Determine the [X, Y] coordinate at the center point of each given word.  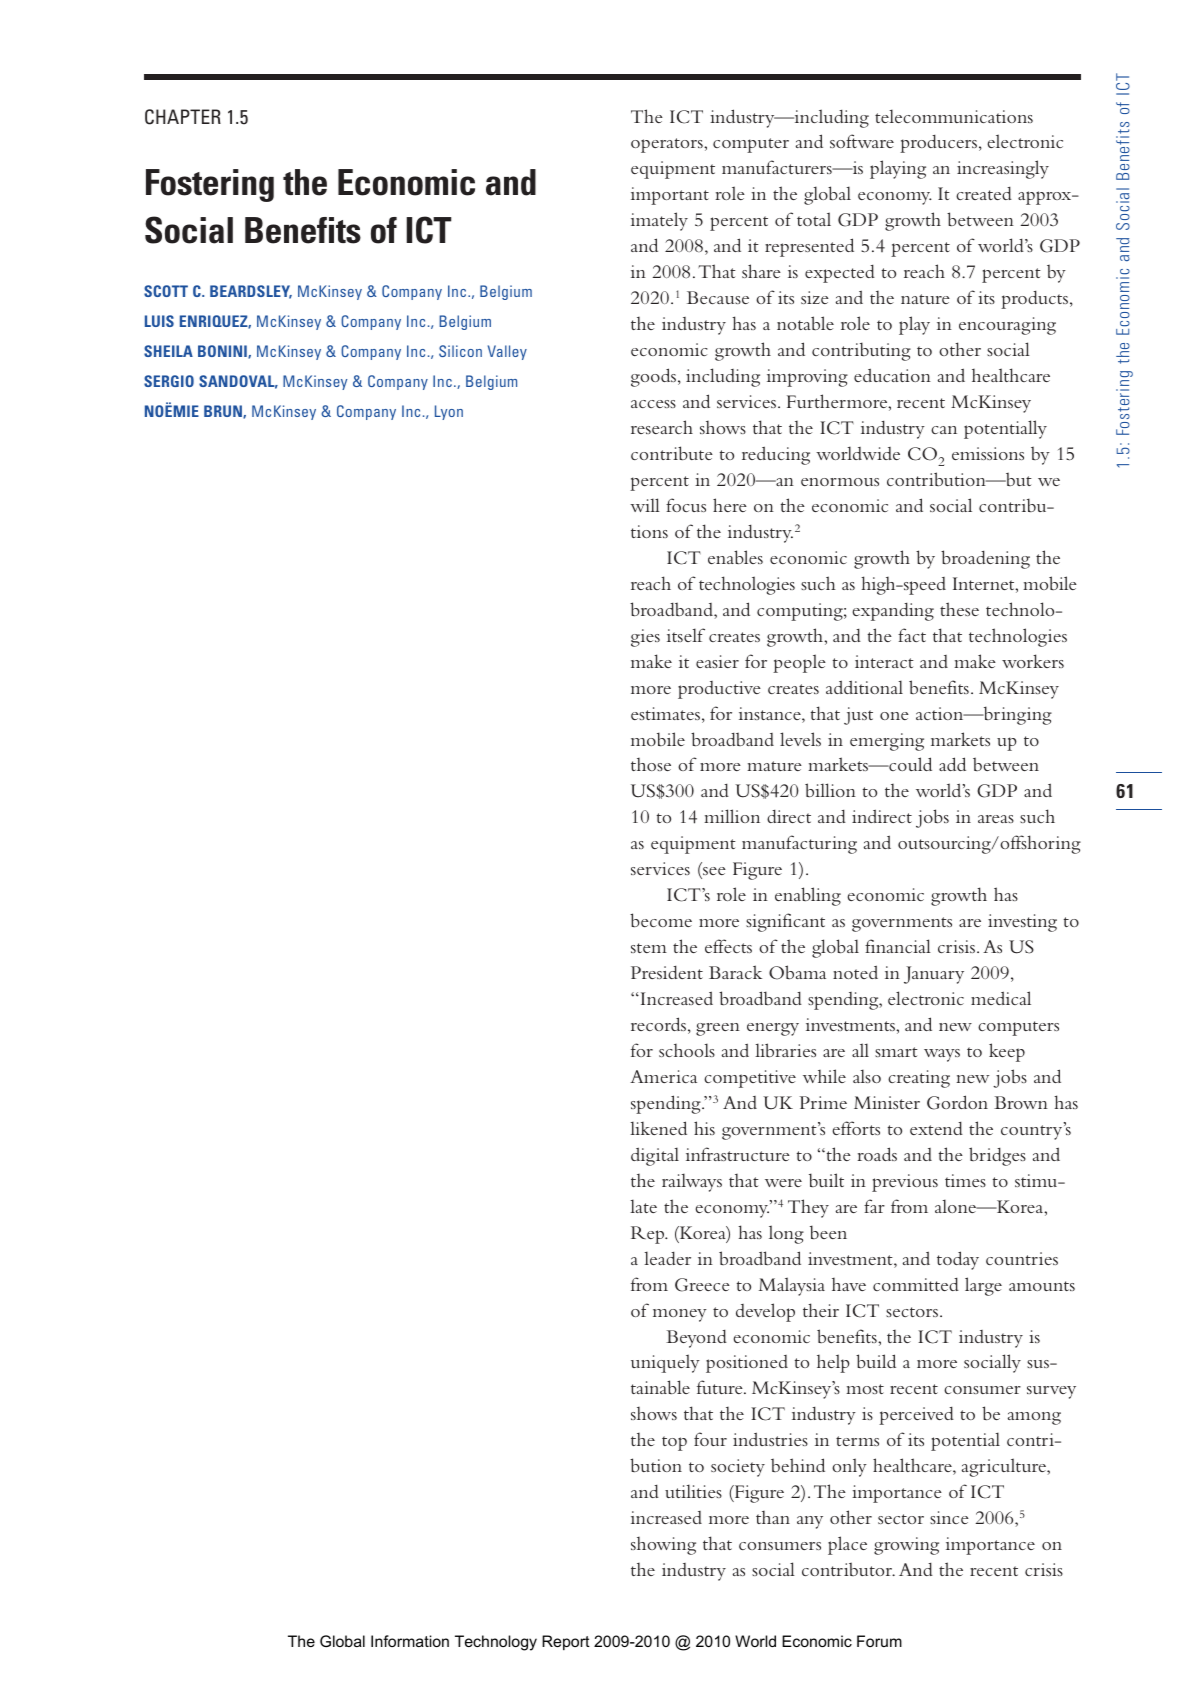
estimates [665, 713]
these [959, 609]
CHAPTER [183, 117]
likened [658, 1128]
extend [936, 1128]
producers [938, 144]
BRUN [224, 412]
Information [410, 1641]
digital [655, 1156]
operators [668, 145]
